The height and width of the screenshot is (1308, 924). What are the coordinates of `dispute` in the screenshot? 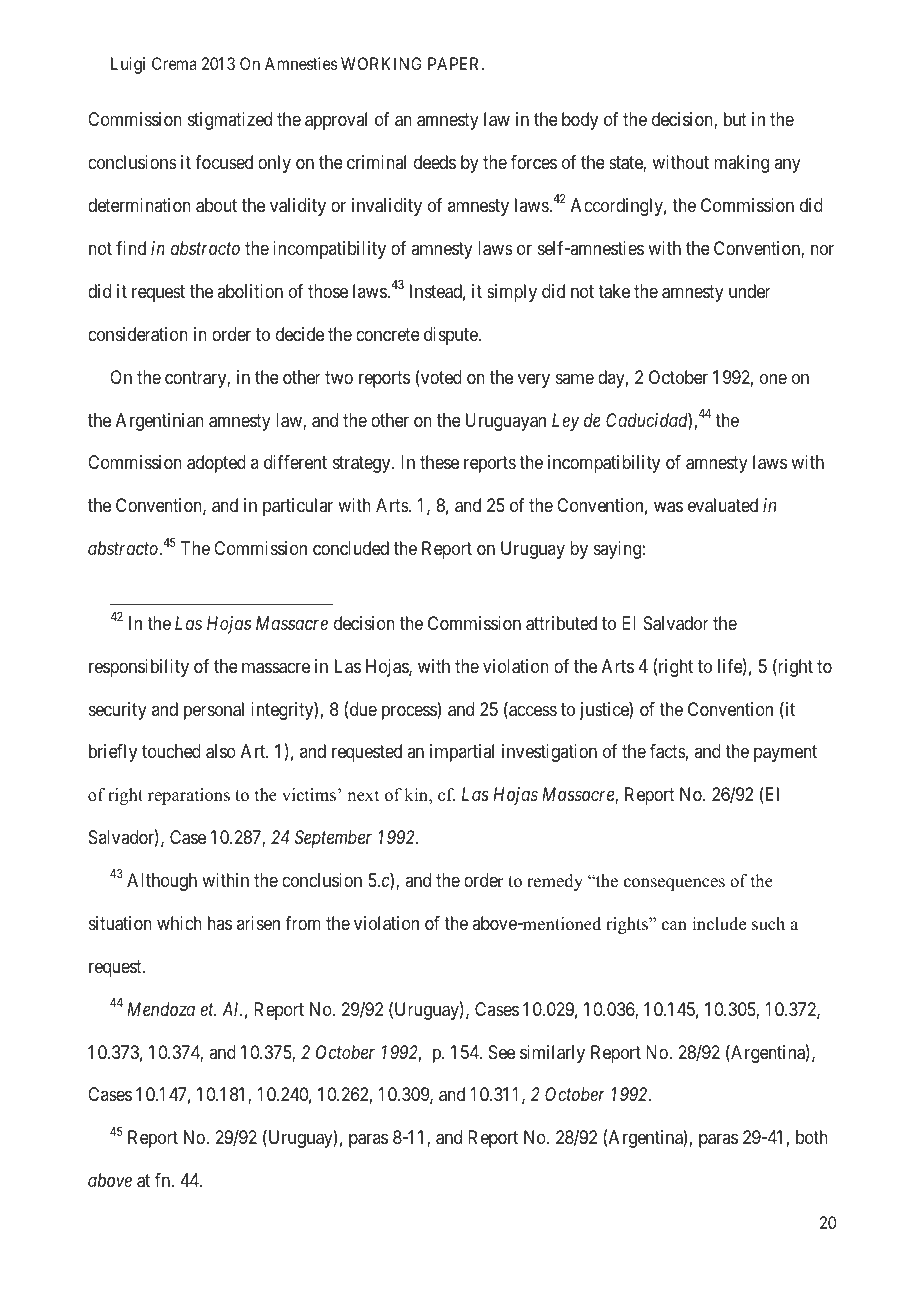 It's located at (452, 336).
